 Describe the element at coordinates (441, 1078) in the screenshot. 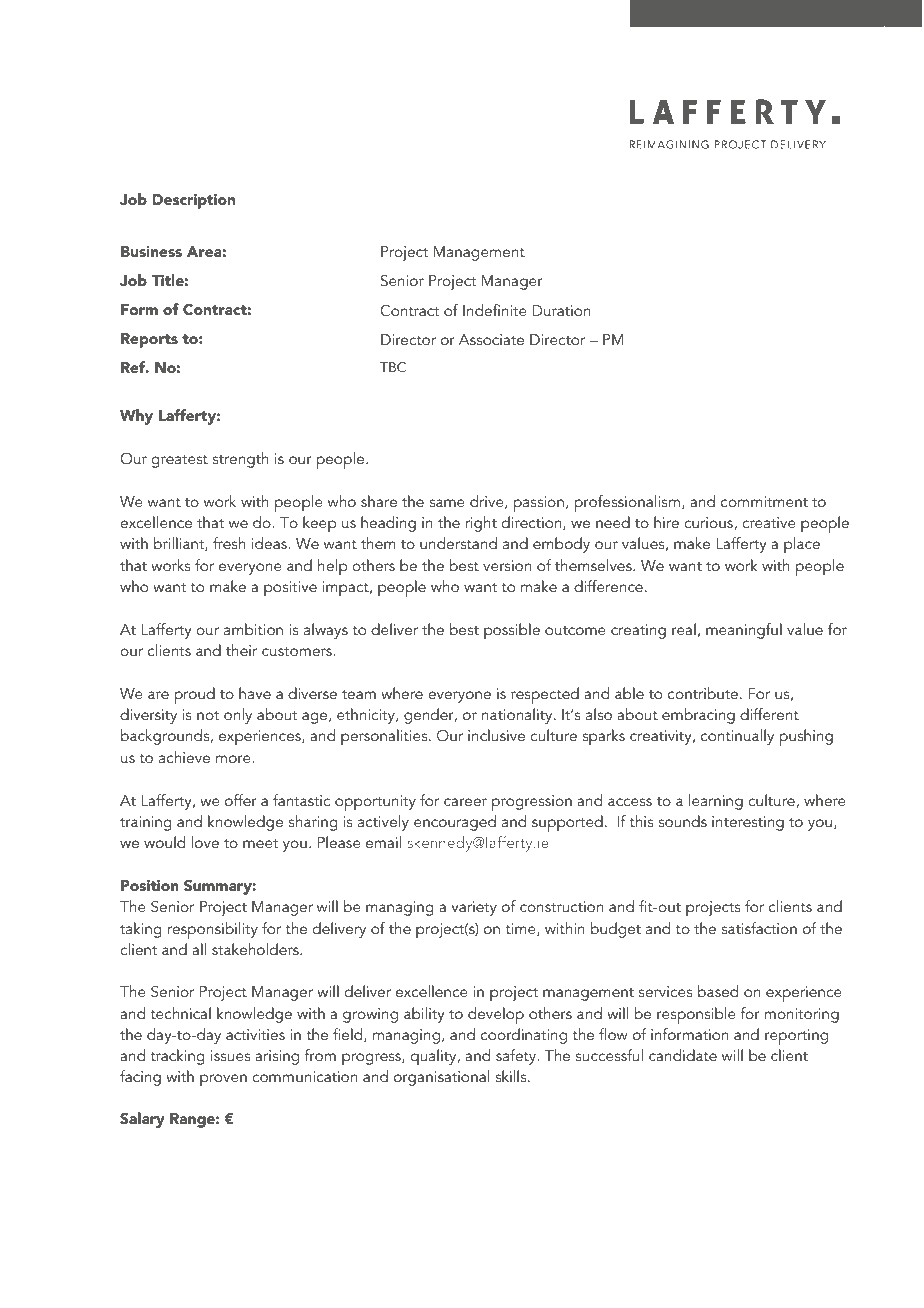

I see `organisational` at that location.
